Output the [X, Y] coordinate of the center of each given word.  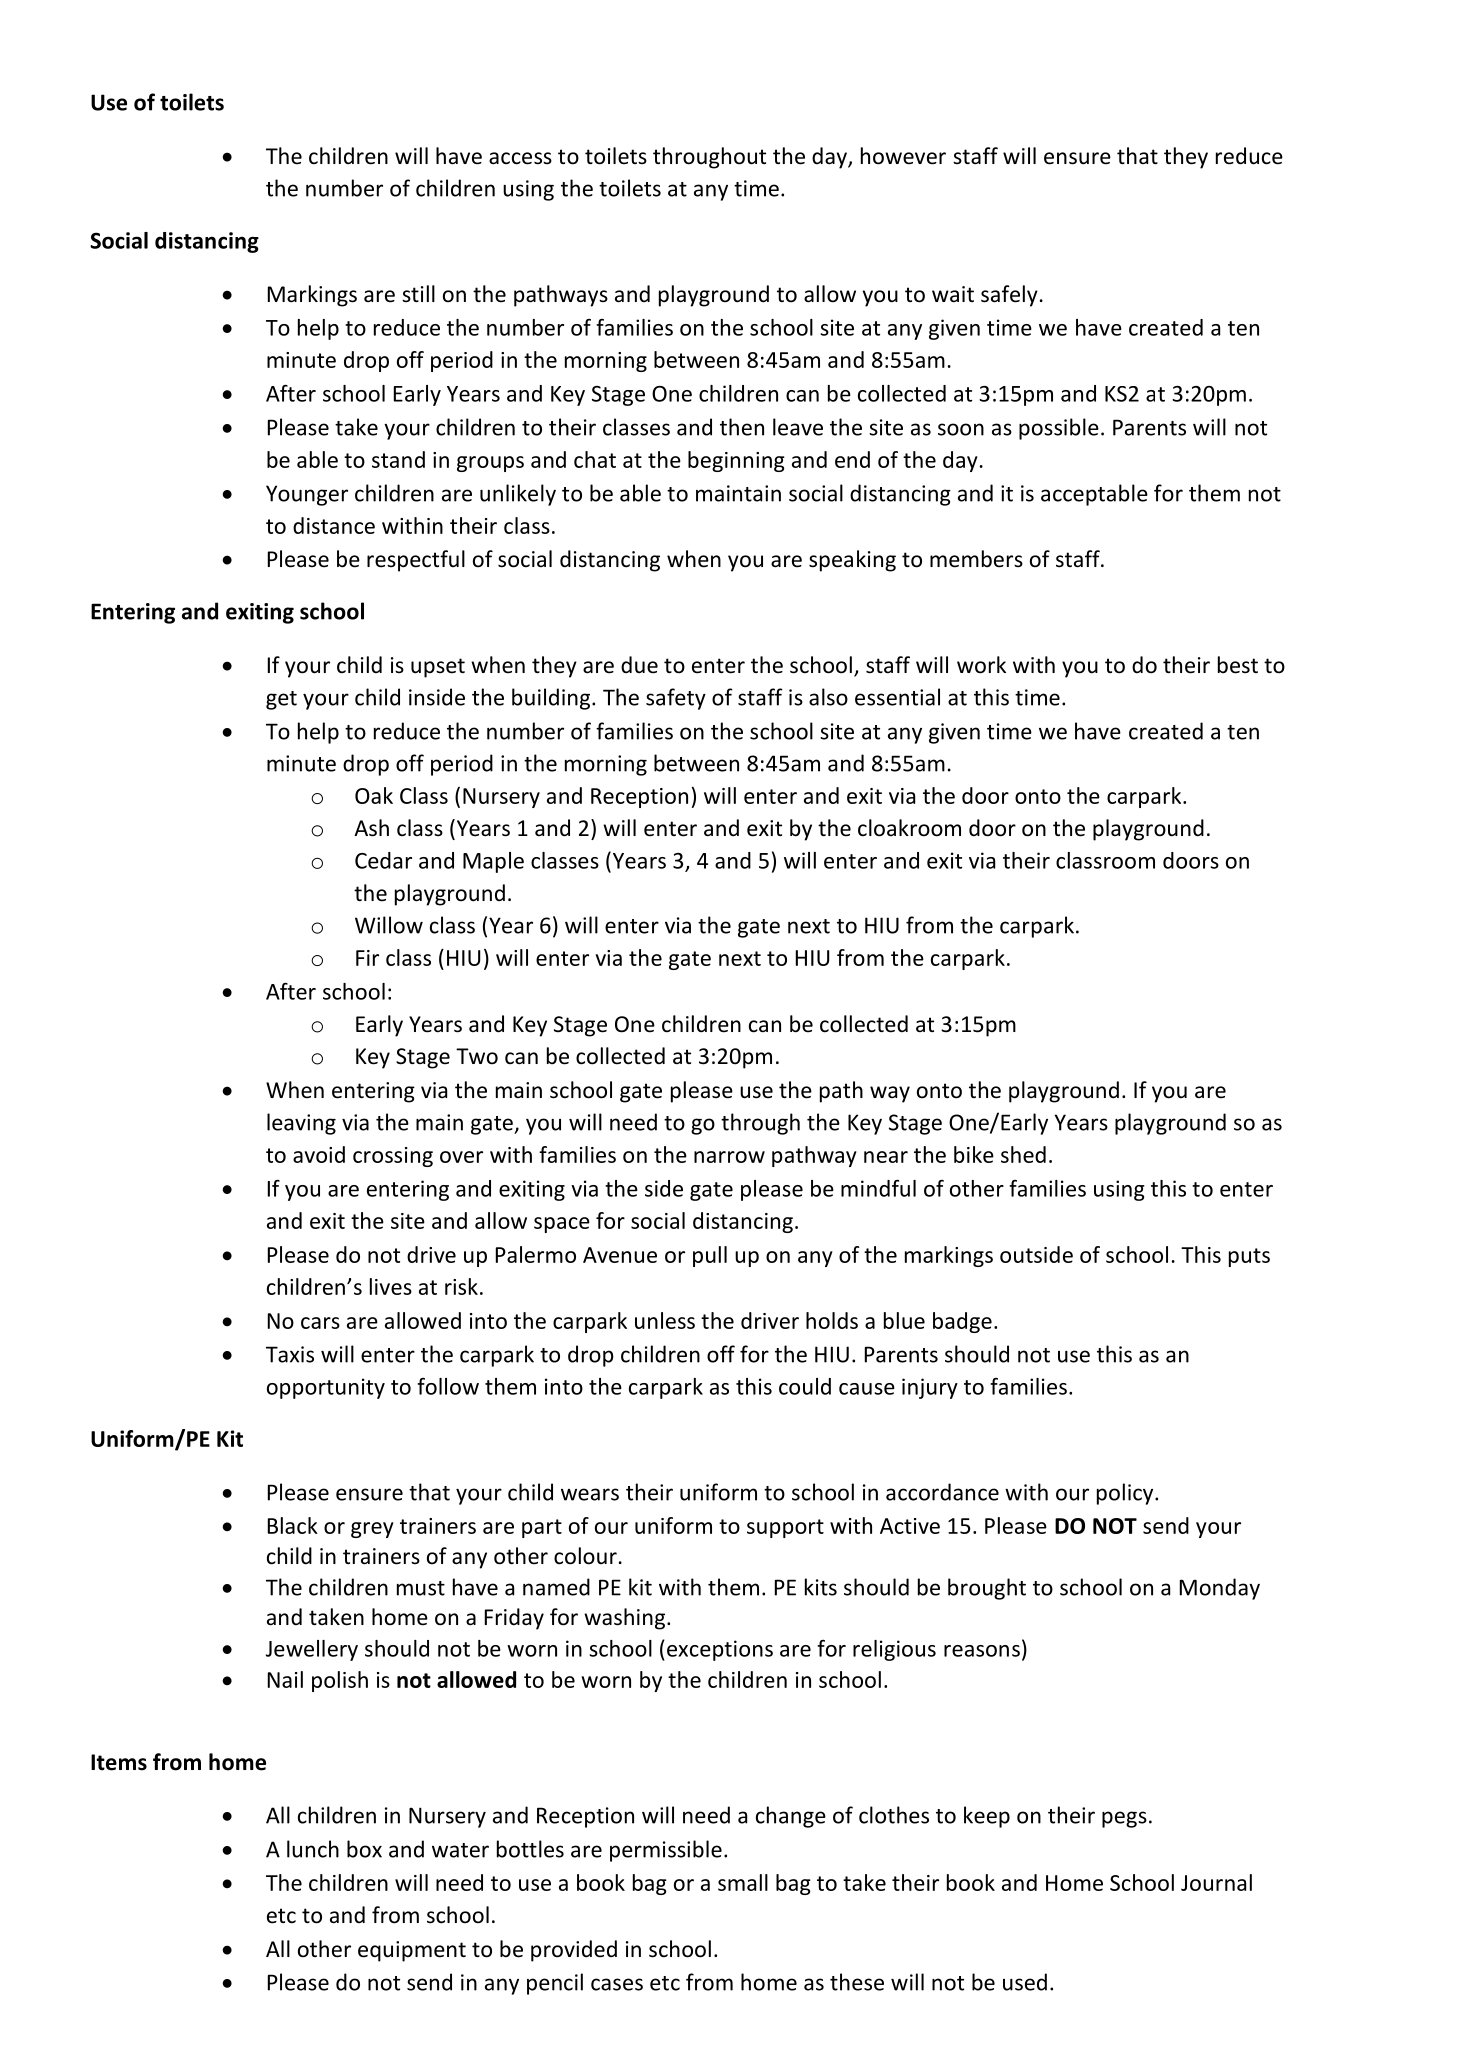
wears [590, 1494]
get [281, 700]
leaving [301, 1124]
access [520, 158]
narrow [729, 1157]
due [639, 665]
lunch [313, 1849]
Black [293, 1525]
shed [1023, 1154]
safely [1009, 296]
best [1238, 665]
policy [1126, 1494]
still [418, 293]
